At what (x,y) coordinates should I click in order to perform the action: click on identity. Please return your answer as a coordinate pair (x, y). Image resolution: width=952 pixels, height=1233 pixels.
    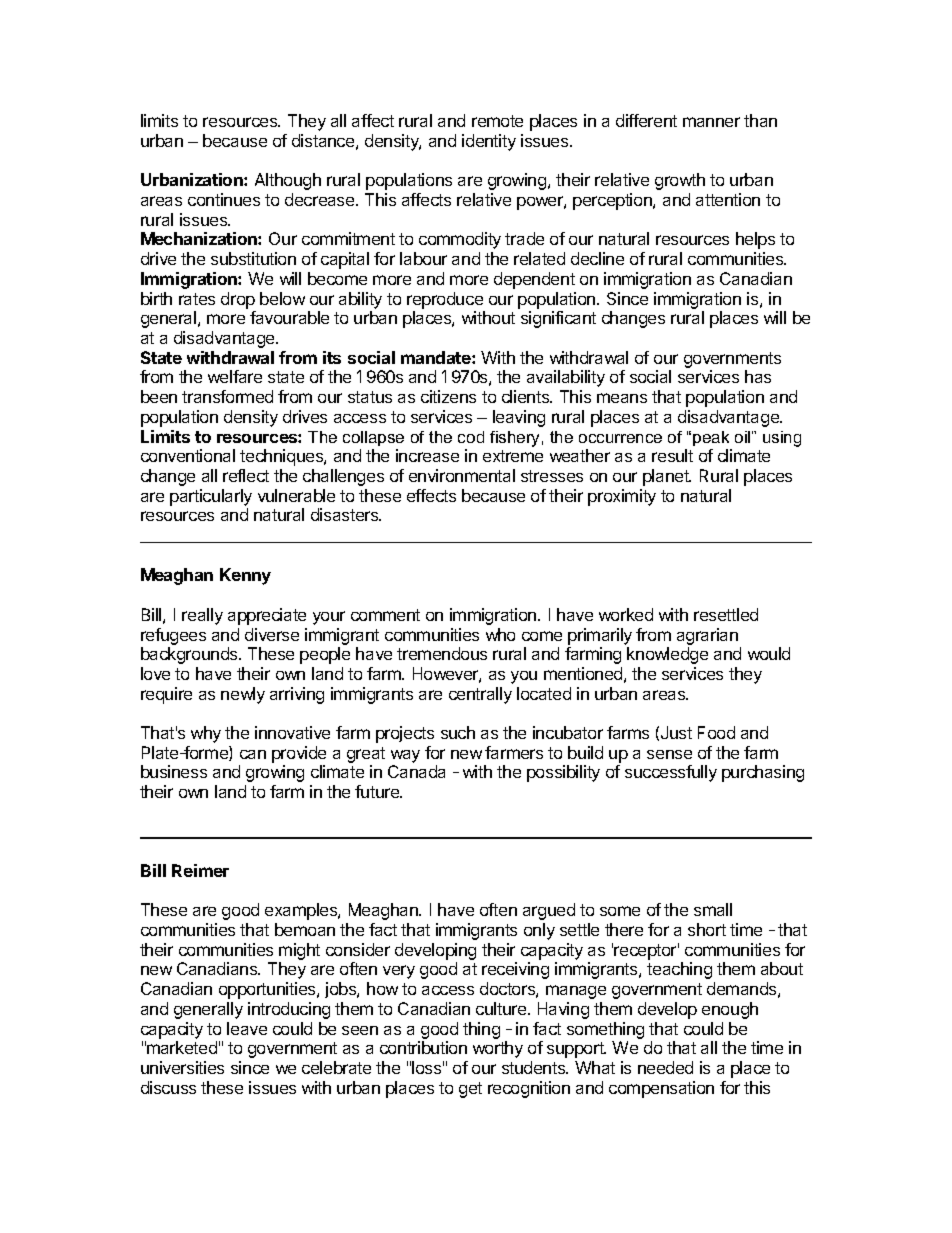
    Looking at the image, I should click on (489, 142).
